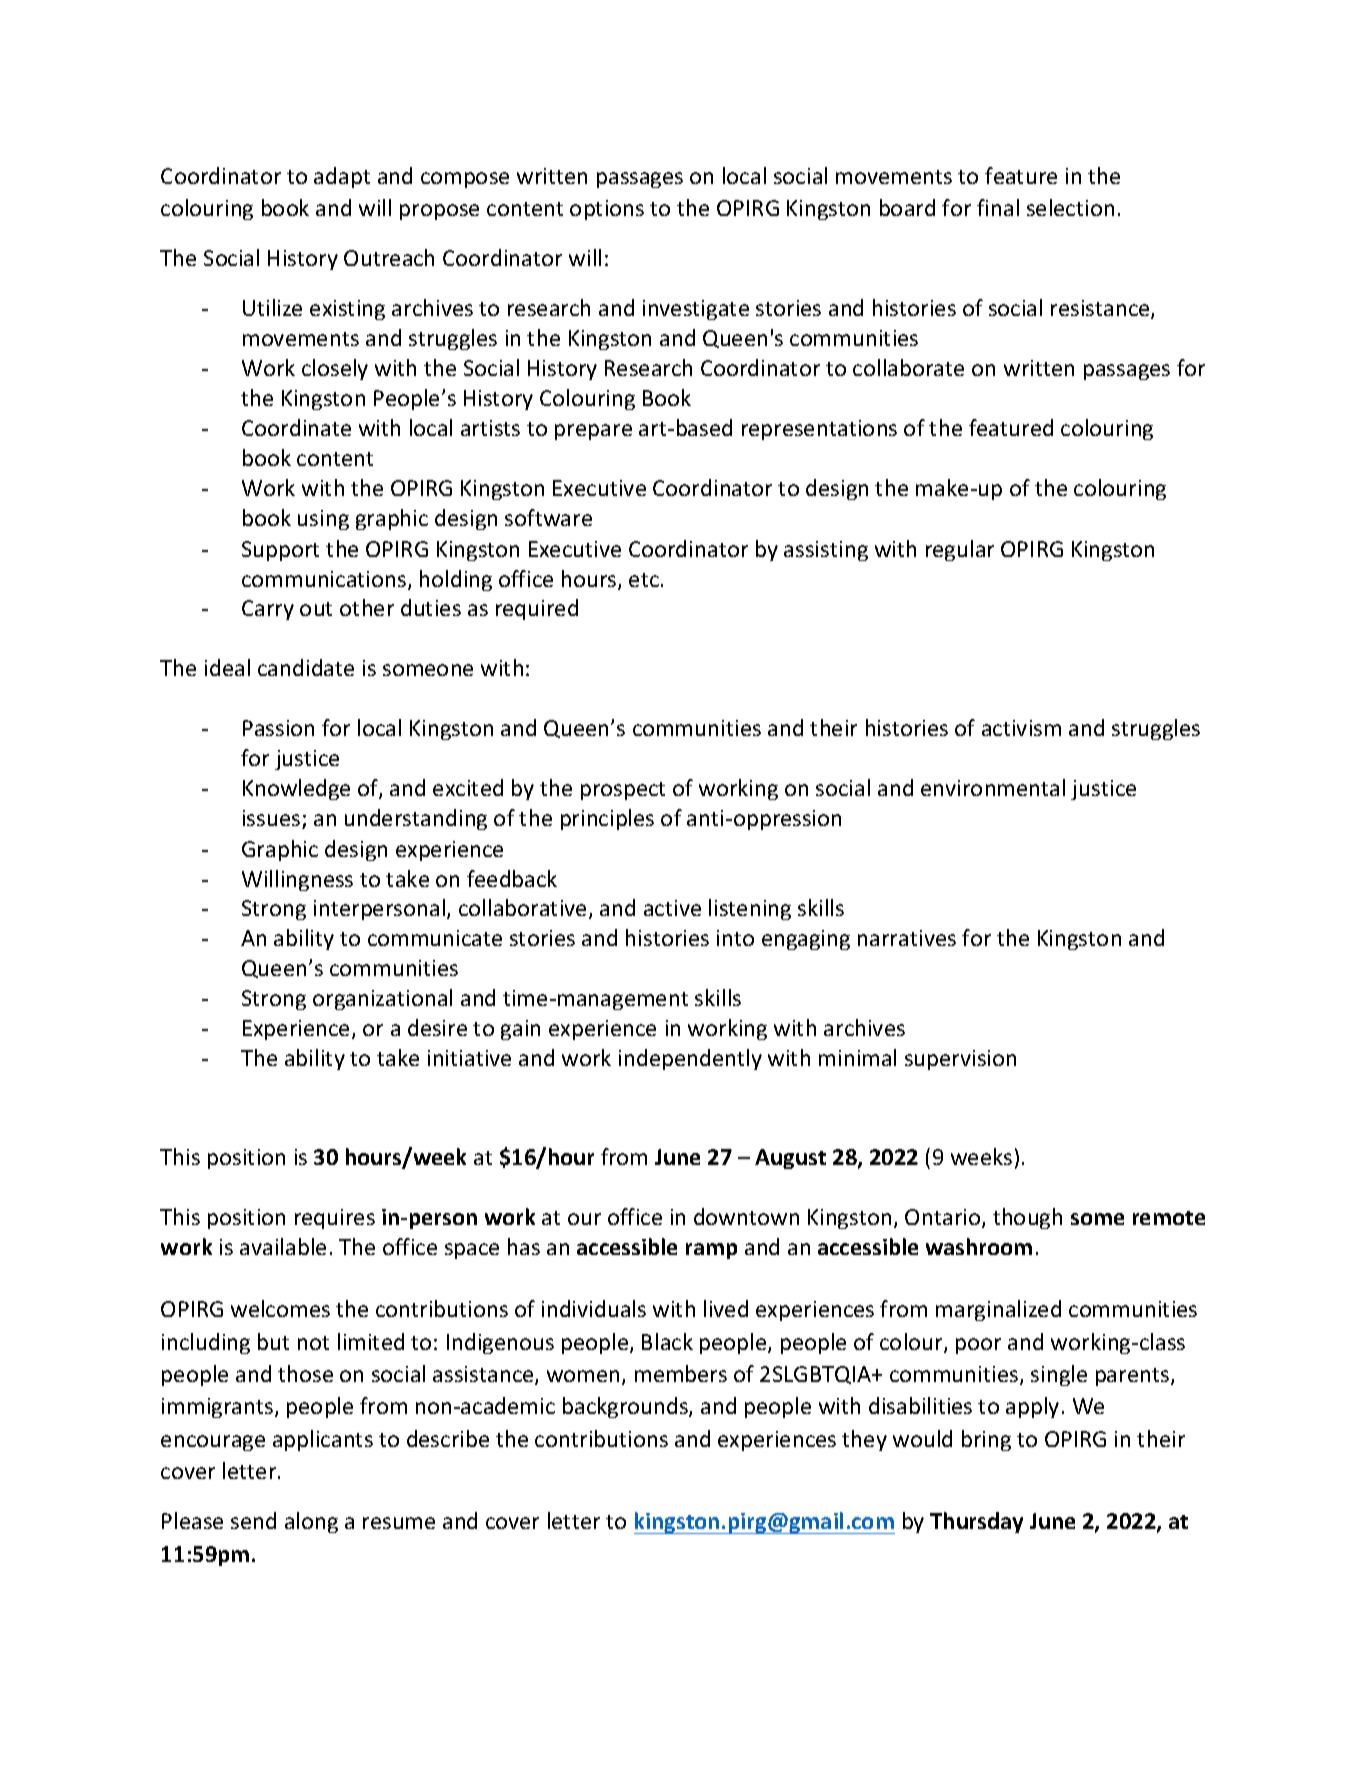 This document has height=1769, width=1367. I want to click on active, so click(672, 908).
